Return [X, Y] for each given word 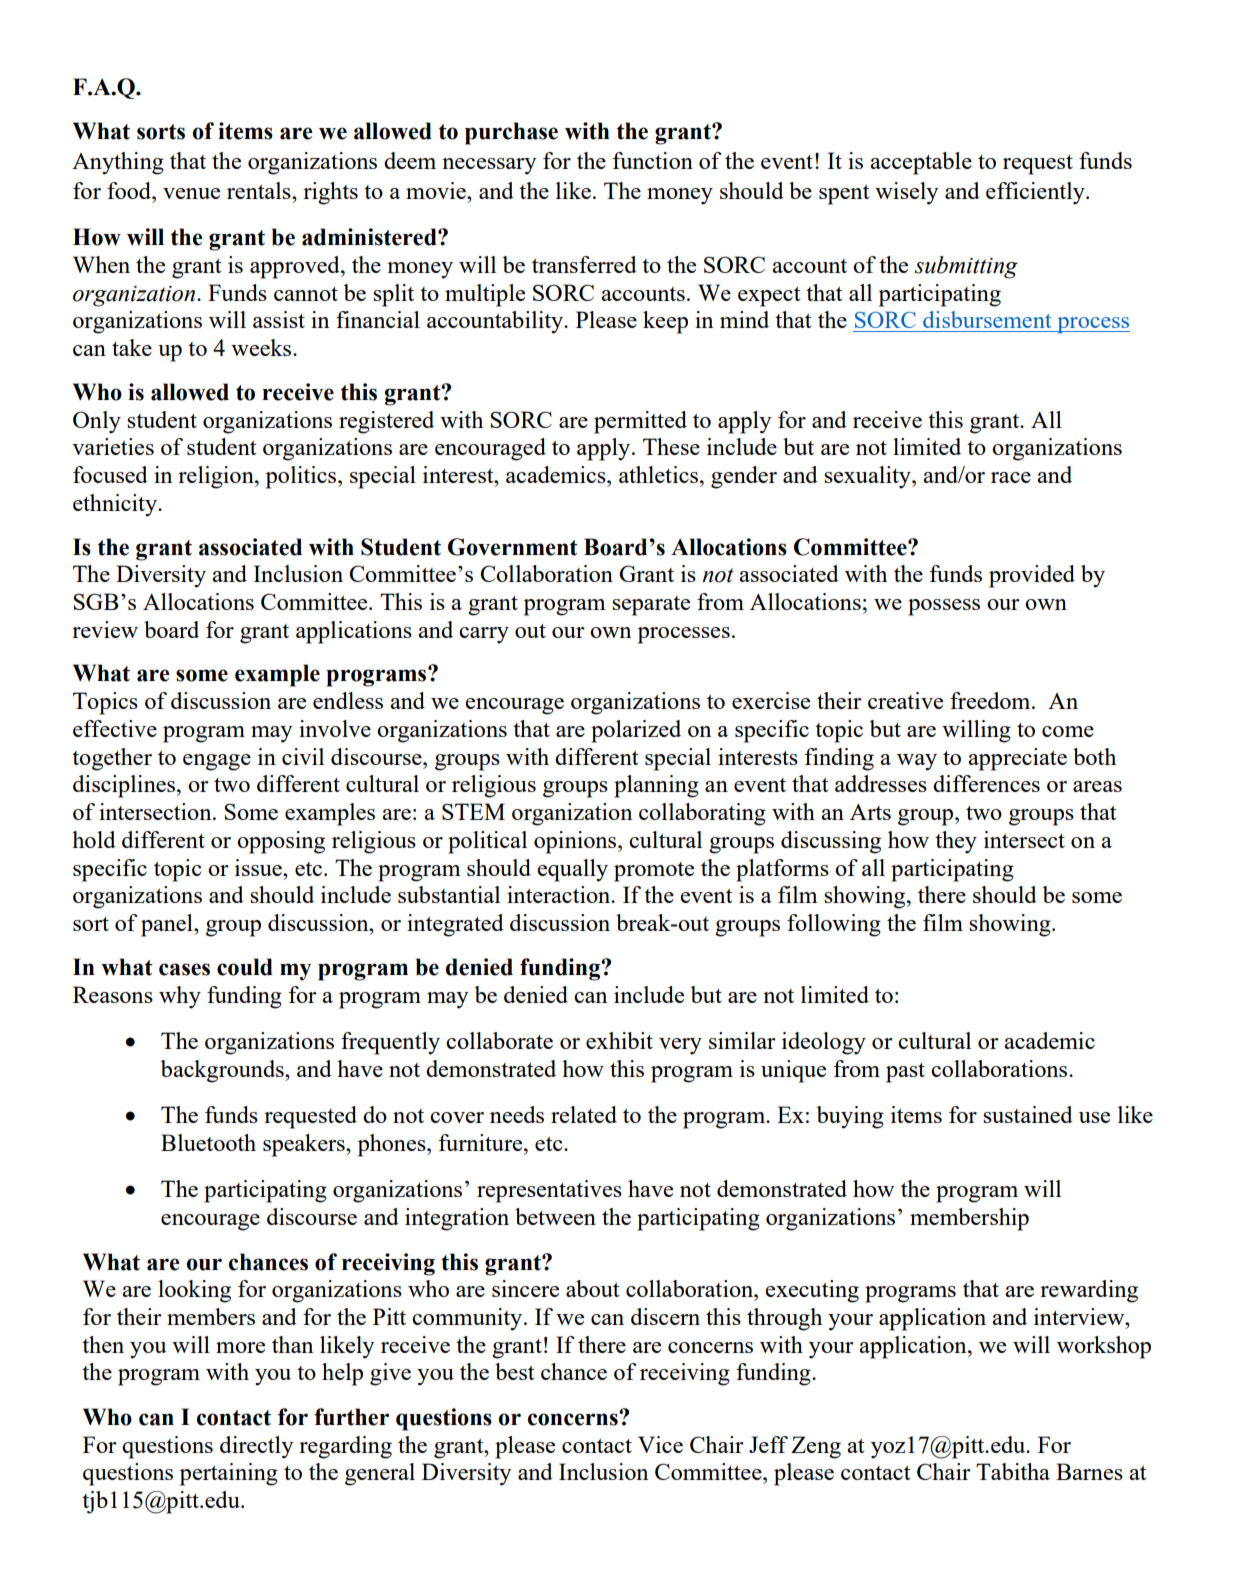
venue [191, 193]
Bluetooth [208, 1142]
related [584, 1114]
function [653, 160]
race [1011, 477]
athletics [660, 474]
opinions [576, 842]
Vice [660, 1444]
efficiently [1036, 193]
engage [217, 762]
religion [217, 477]
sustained [1028, 1114]
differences [986, 783]
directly [256, 1447]
